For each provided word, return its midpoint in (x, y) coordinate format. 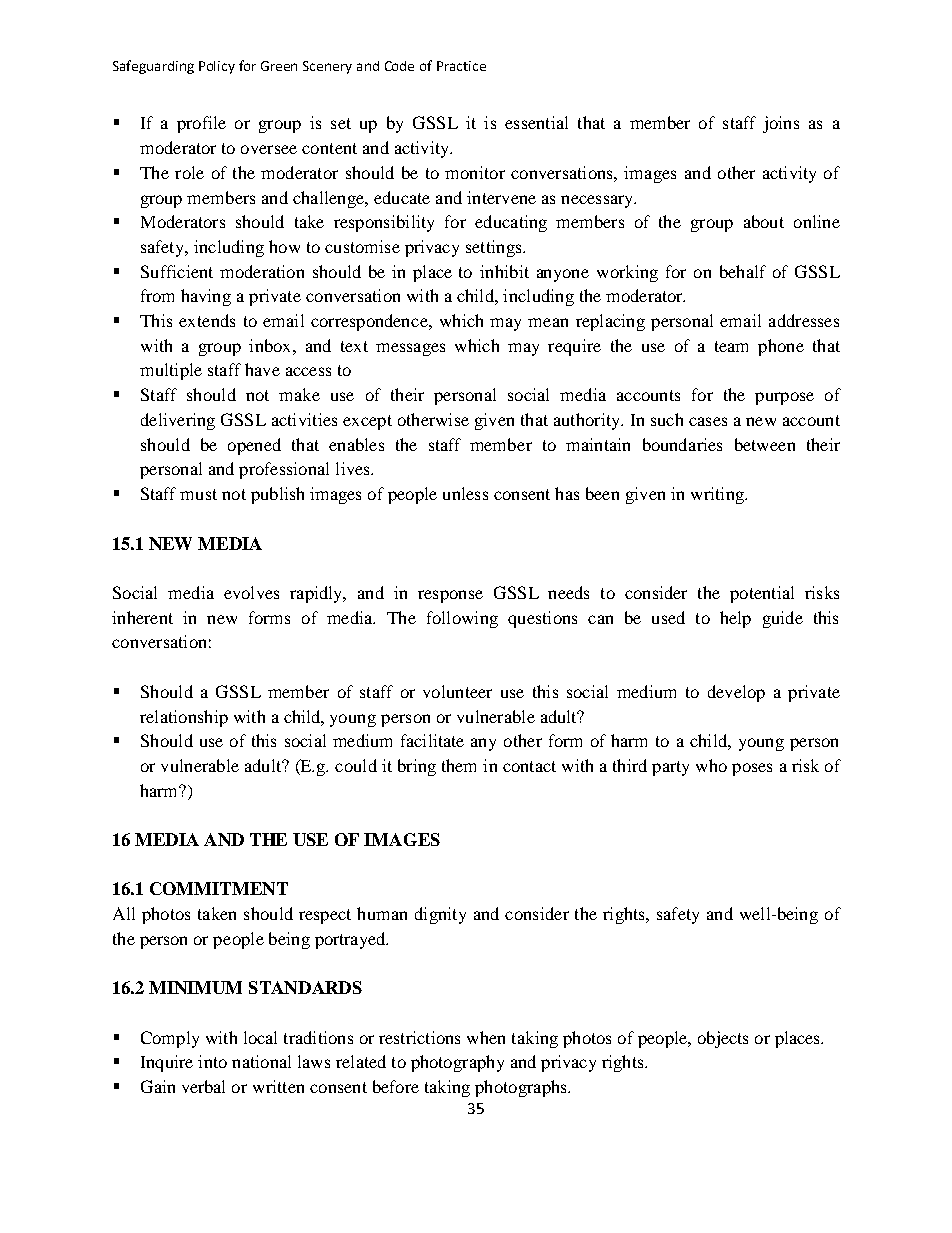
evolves (251, 592)
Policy (217, 67)
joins (781, 124)
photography (457, 1063)
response (450, 596)
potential (762, 594)
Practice (461, 66)
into (212, 1061)
